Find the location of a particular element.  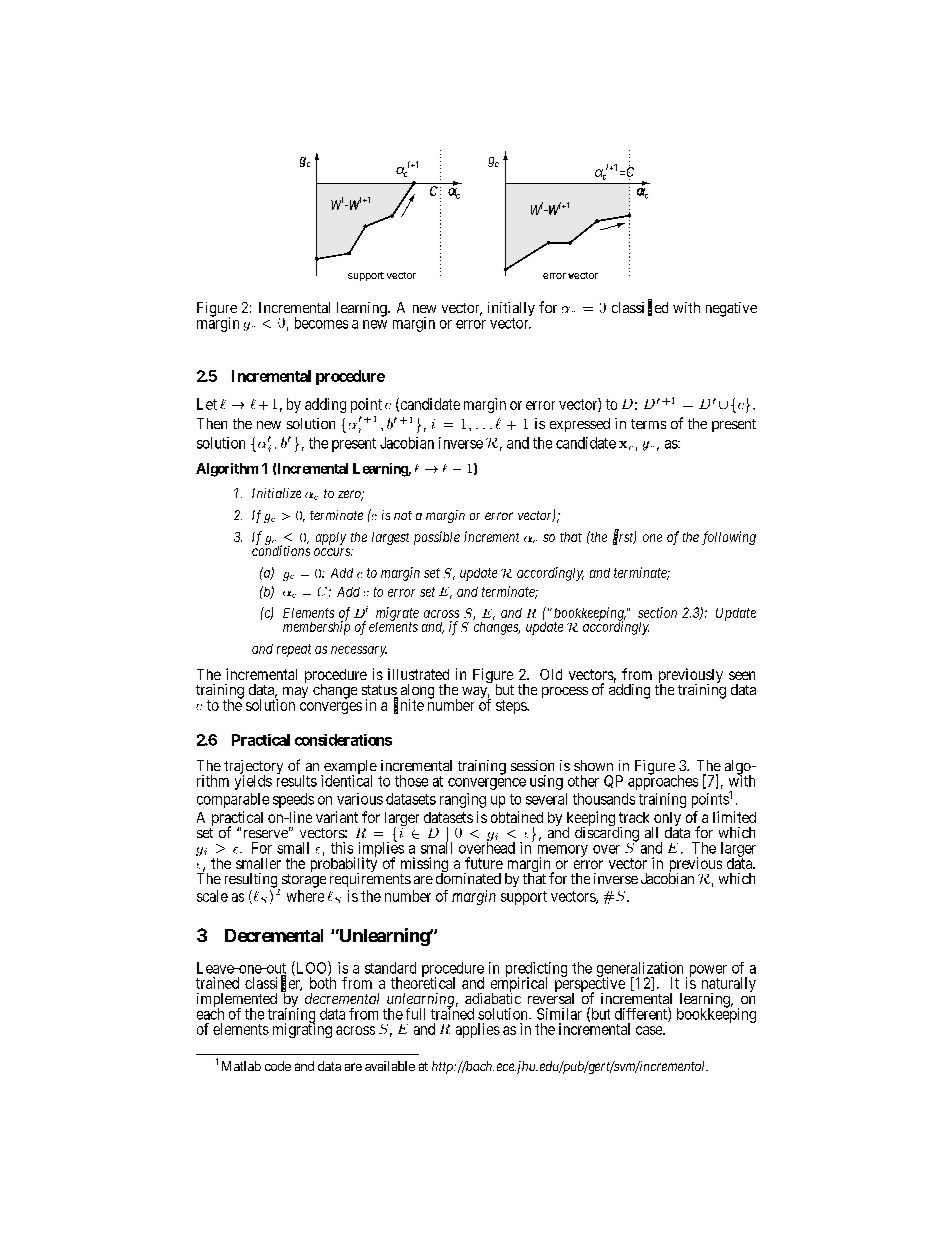

approaches is located at coordinates (663, 781).
